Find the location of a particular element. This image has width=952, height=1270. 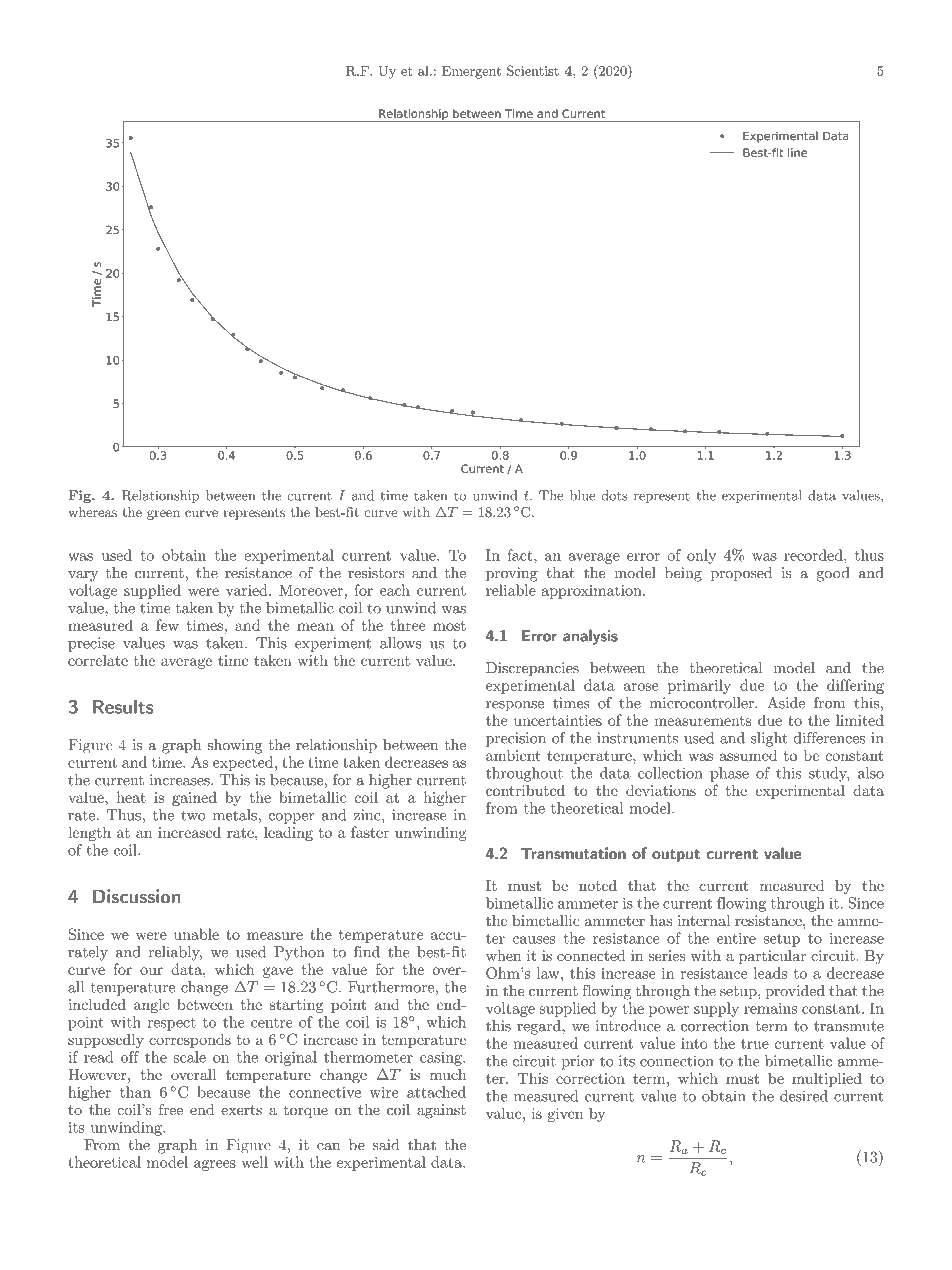

contributed is located at coordinates (525, 790).
